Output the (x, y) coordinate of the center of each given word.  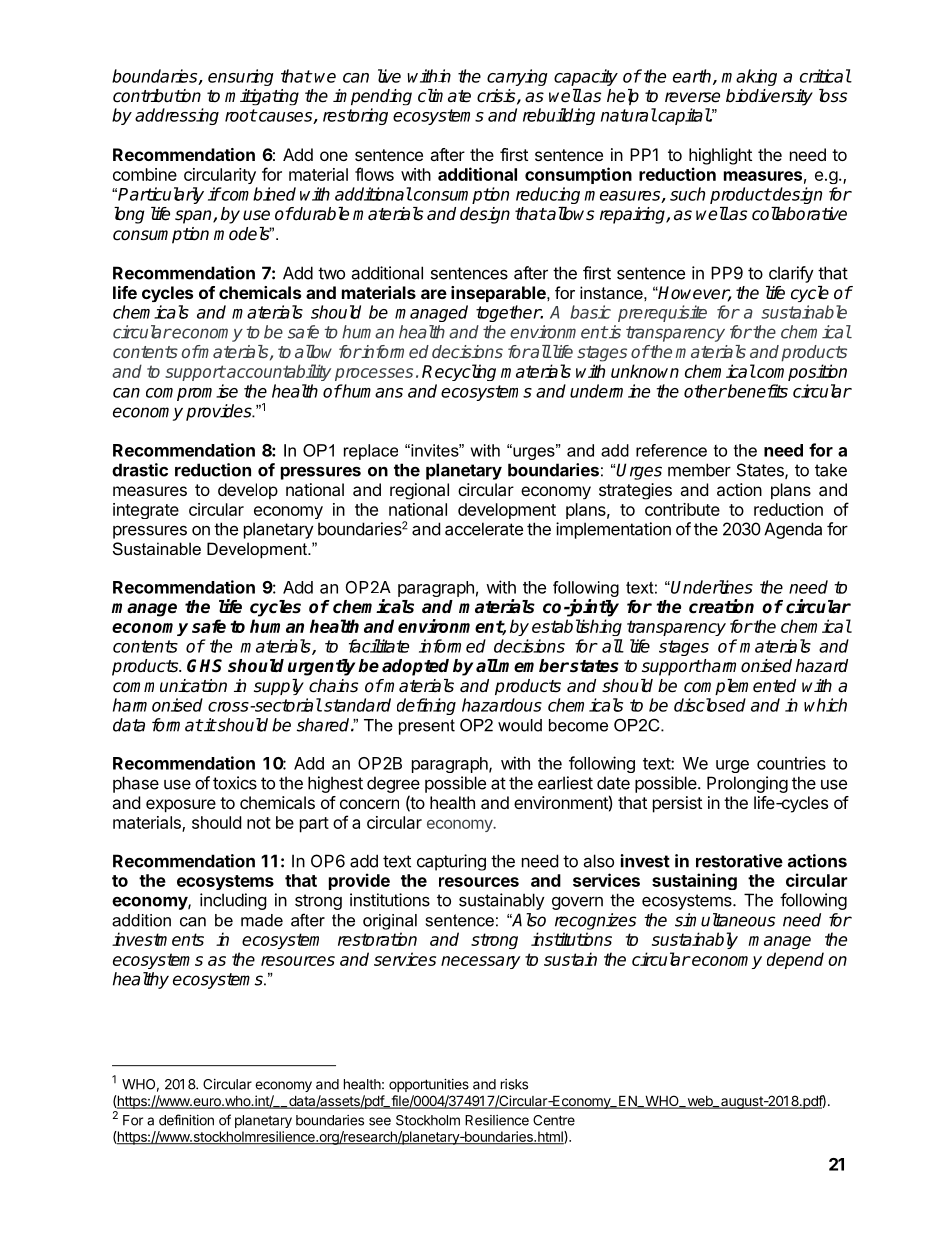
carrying (517, 77)
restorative (739, 861)
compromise (192, 392)
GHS (204, 666)
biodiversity (769, 97)
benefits (757, 391)
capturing (451, 862)
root (241, 115)
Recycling (459, 372)
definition (186, 1120)
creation (721, 606)
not (259, 823)
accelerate (484, 529)
